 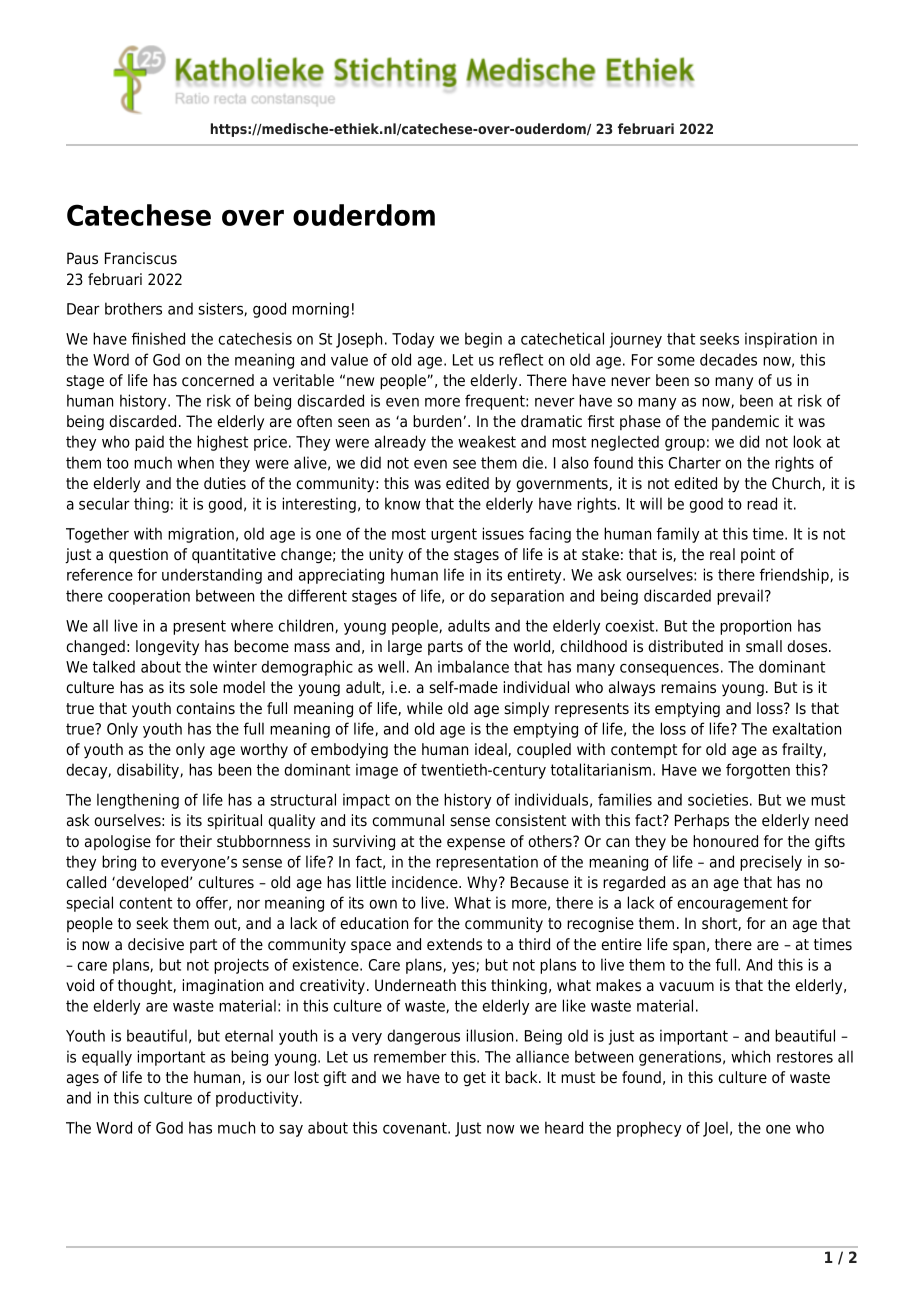 I want to click on productivity, so click(x=258, y=1099).
